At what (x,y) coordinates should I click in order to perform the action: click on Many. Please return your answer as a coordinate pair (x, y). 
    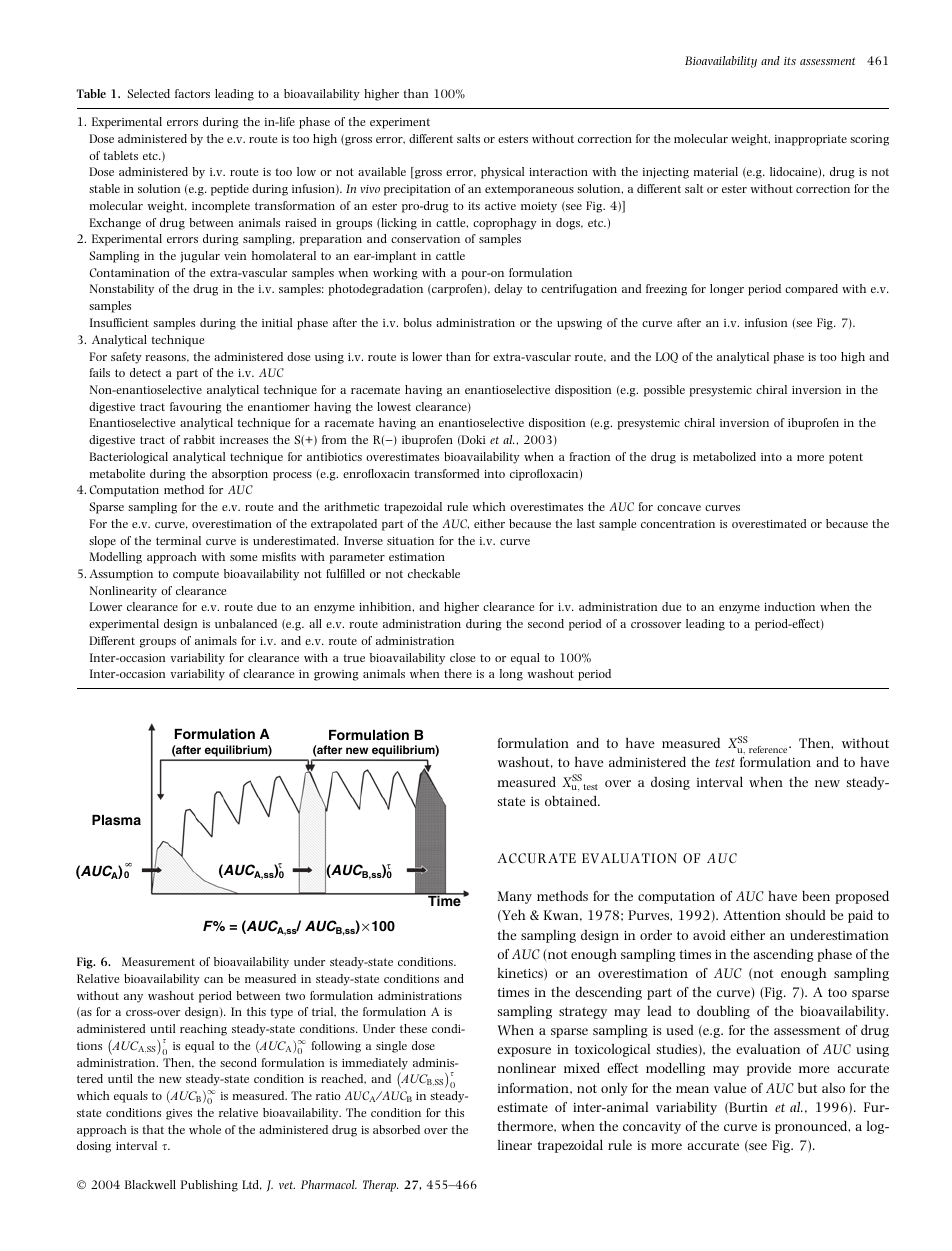
    Looking at the image, I should click on (514, 897).
